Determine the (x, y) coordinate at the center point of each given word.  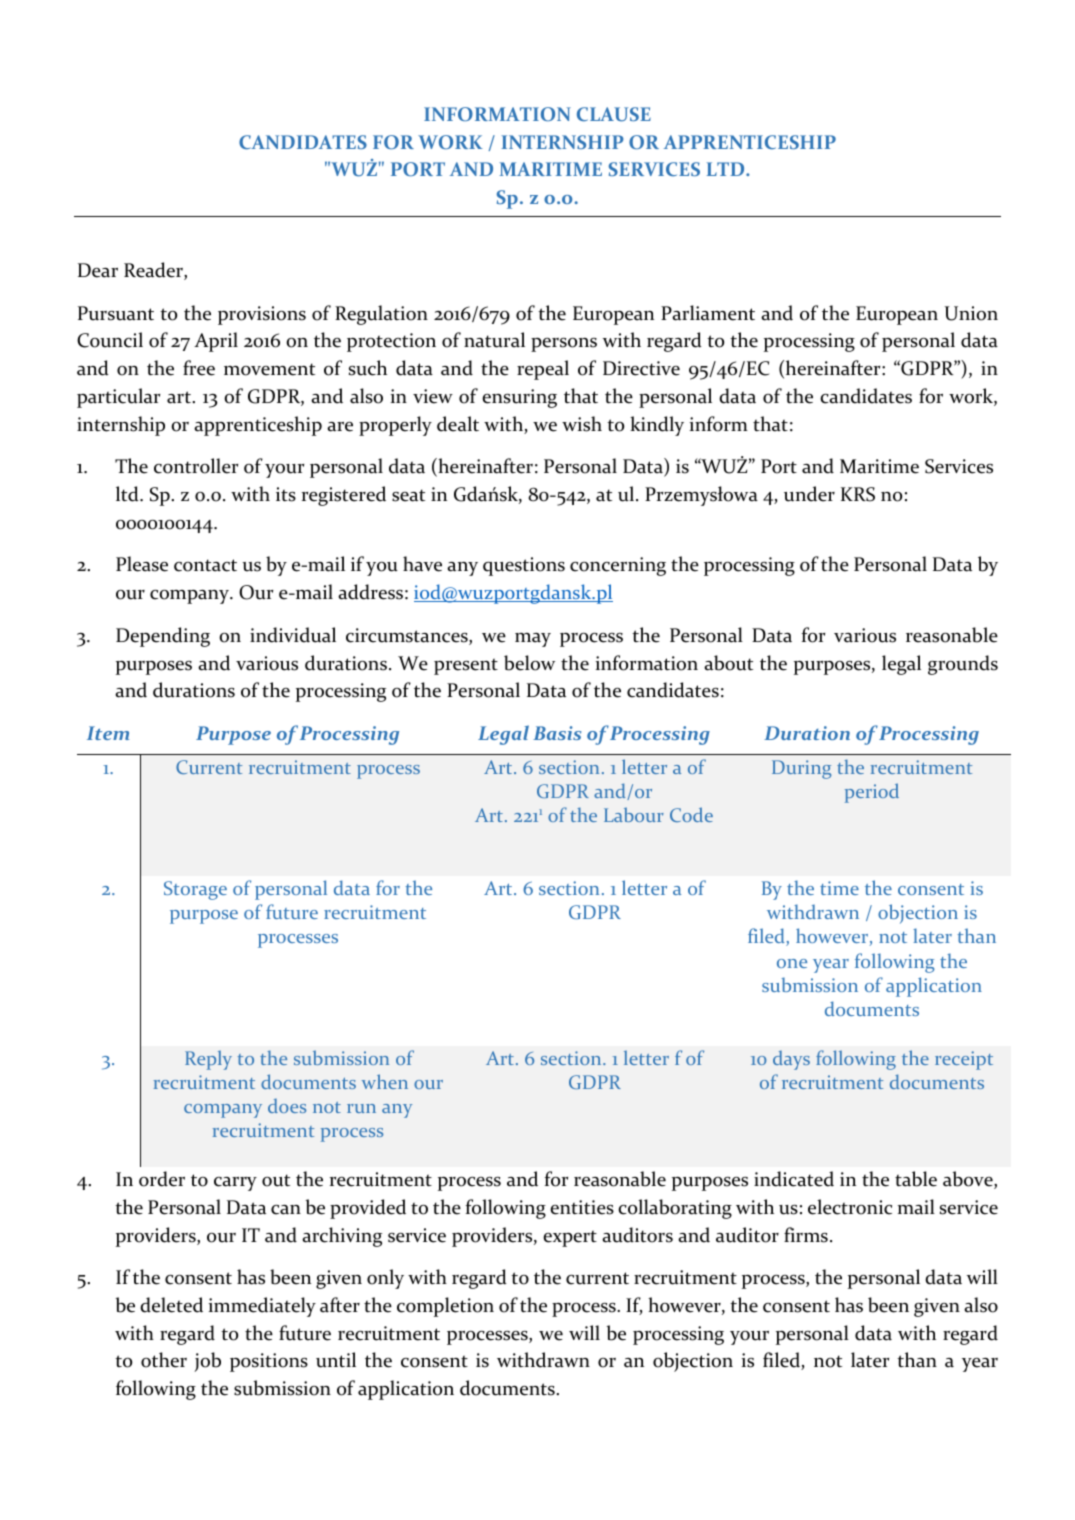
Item (108, 733)
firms (806, 1235)
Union (971, 313)
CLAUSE (614, 114)
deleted (171, 1305)
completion (445, 1307)
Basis (557, 733)
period (872, 793)
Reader (154, 271)
